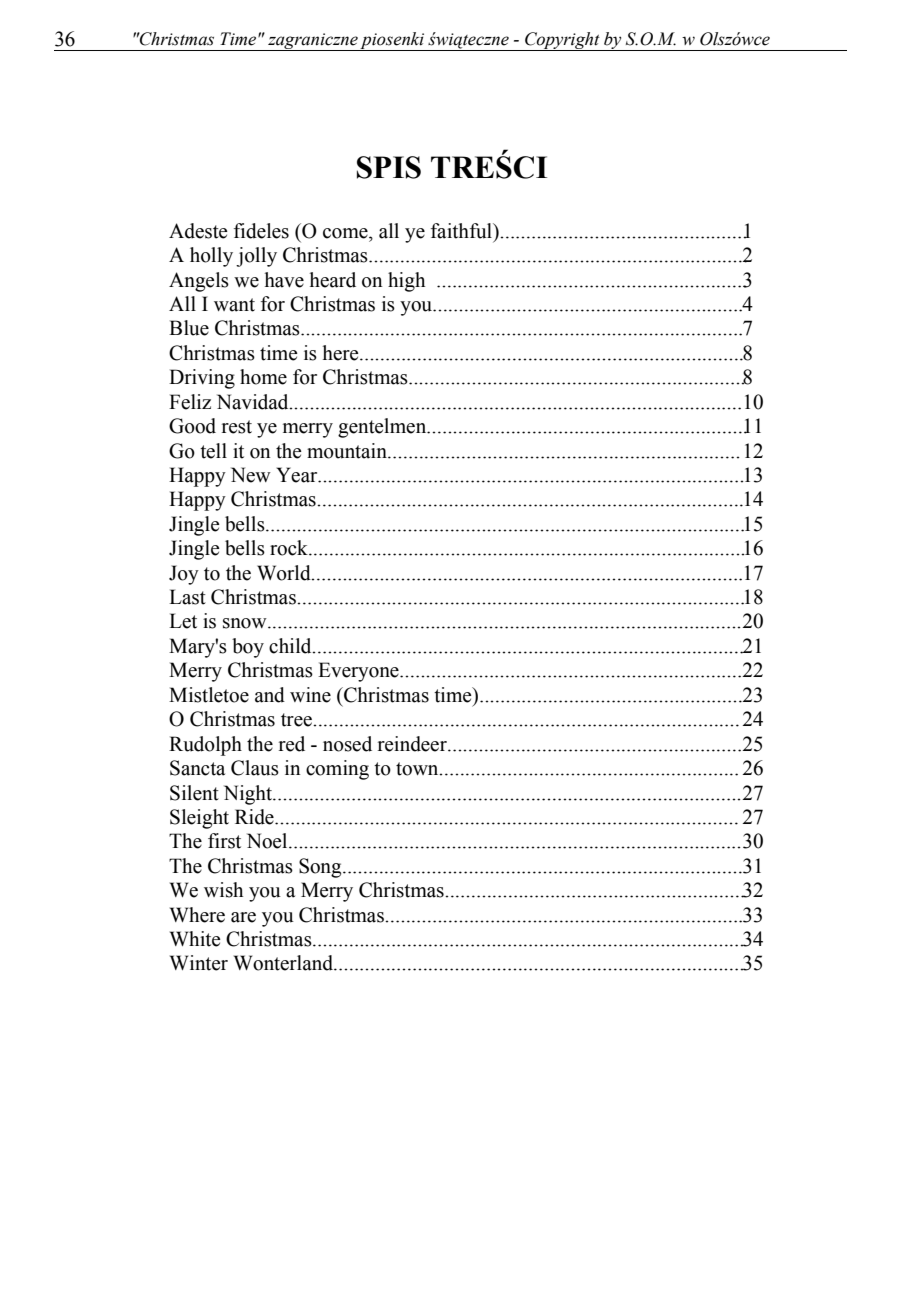  What do you see at coordinates (348, 451) in the document?
I see `mountain` at bounding box center [348, 451].
